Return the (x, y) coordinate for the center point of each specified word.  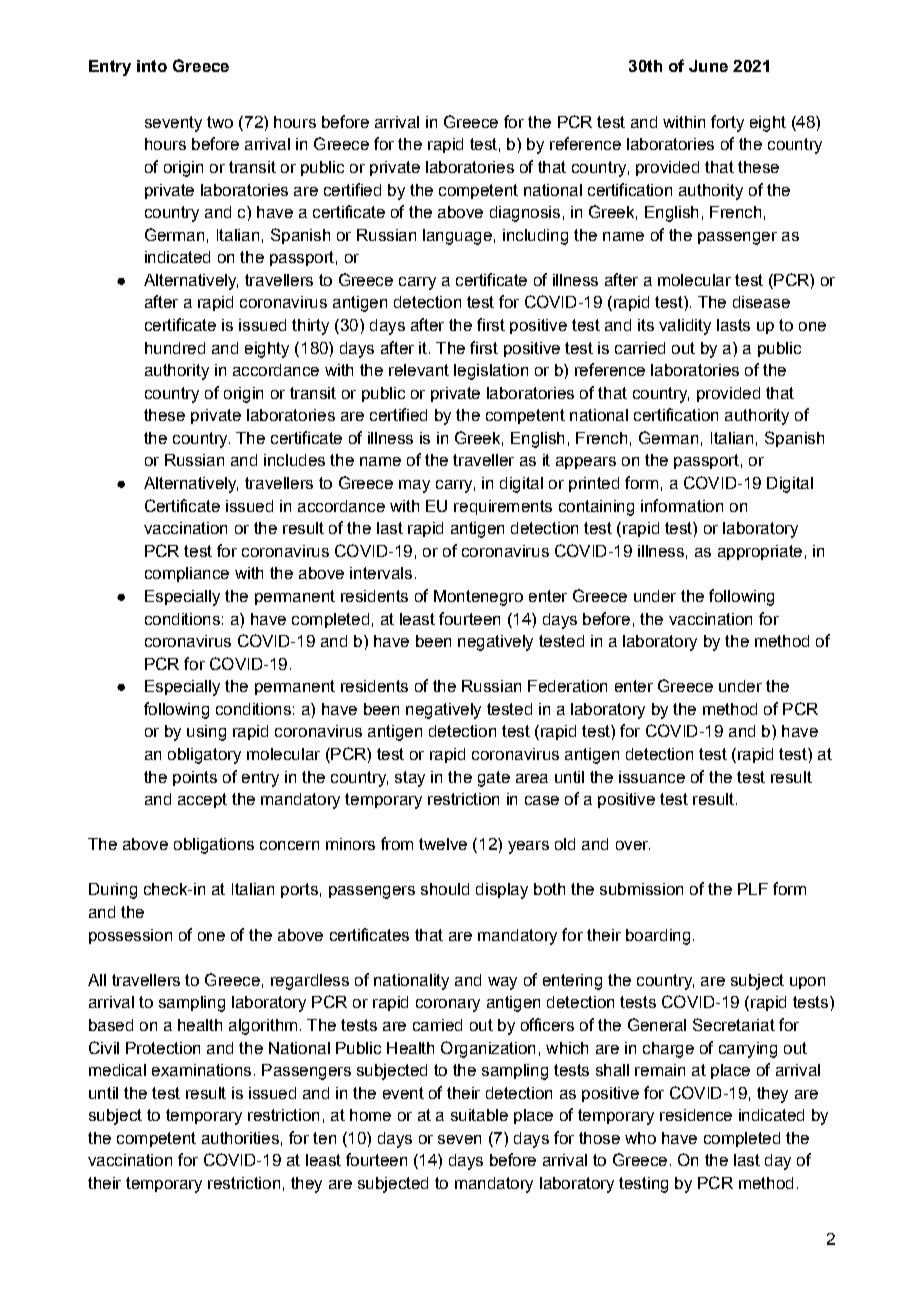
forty (727, 123)
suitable (479, 1115)
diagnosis (525, 214)
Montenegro (478, 598)
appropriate (760, 552)
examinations (201, 1070)
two (220, 122)
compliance (187, 574)
